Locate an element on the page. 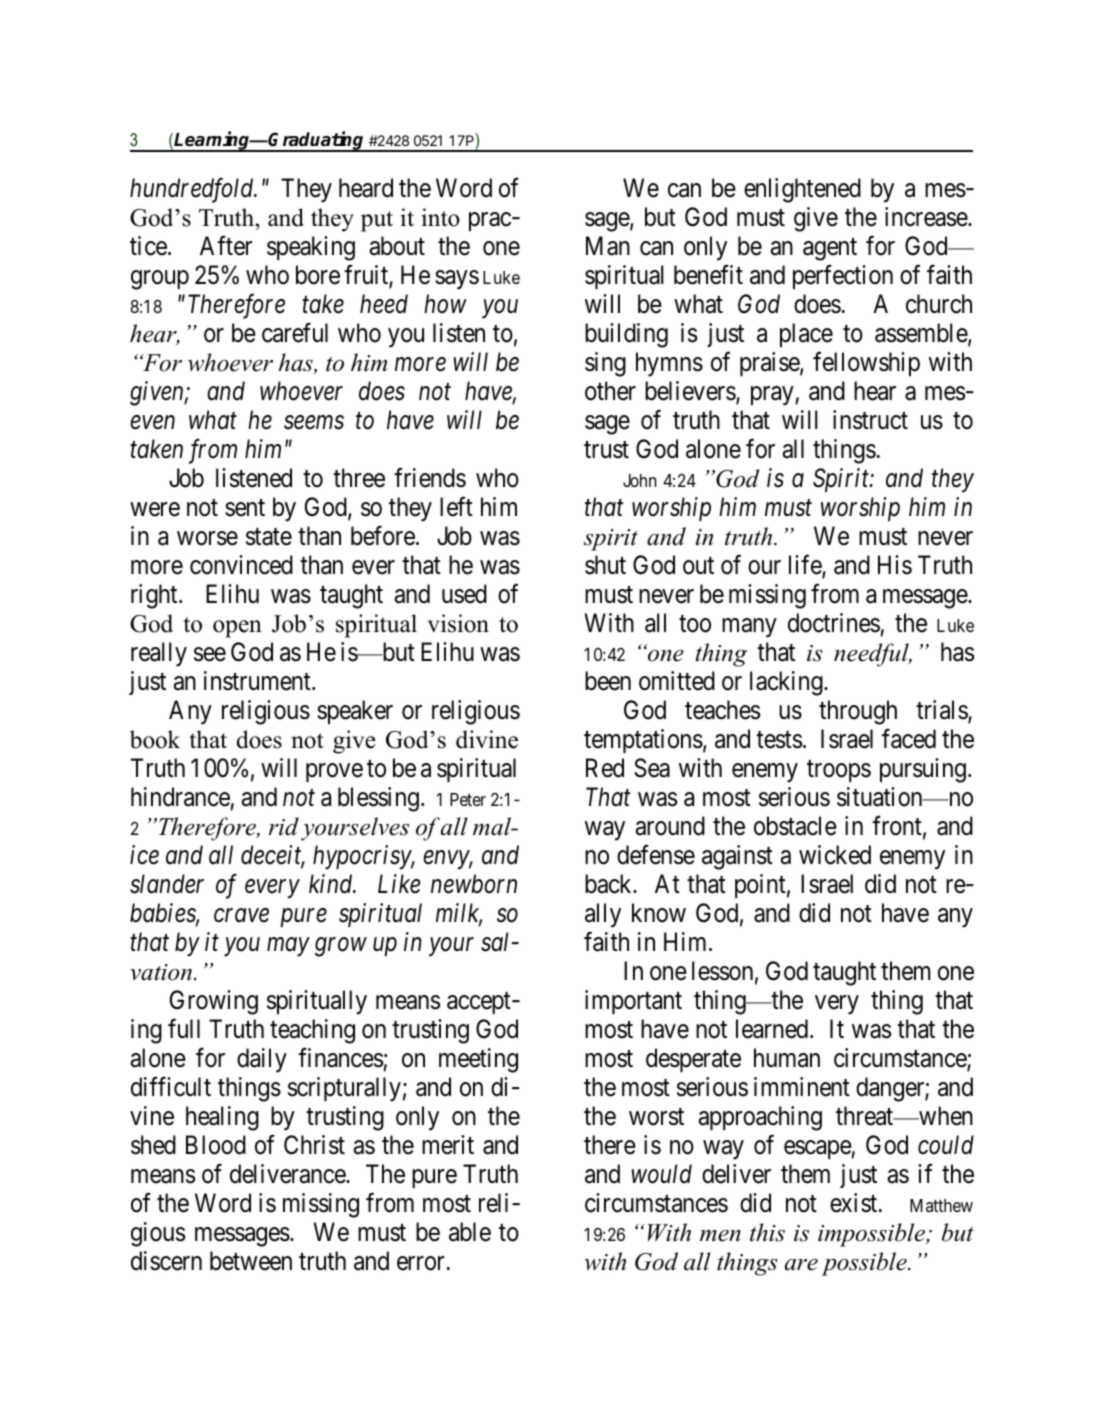 The width and height of the document is (1103, 1427). back is located at coordinates (609, 884).
